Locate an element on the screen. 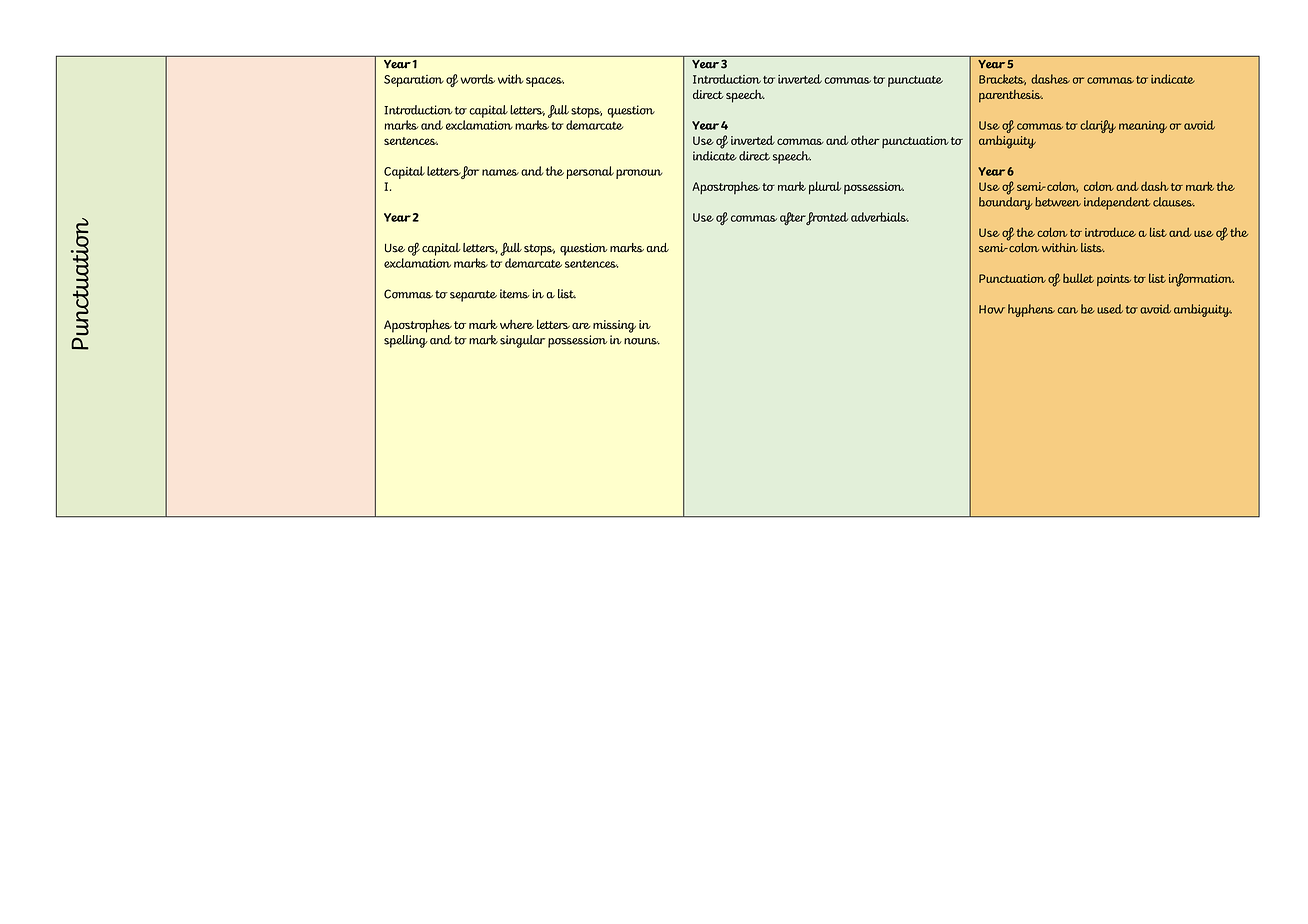  singular is located at coordinates (522, 341).
